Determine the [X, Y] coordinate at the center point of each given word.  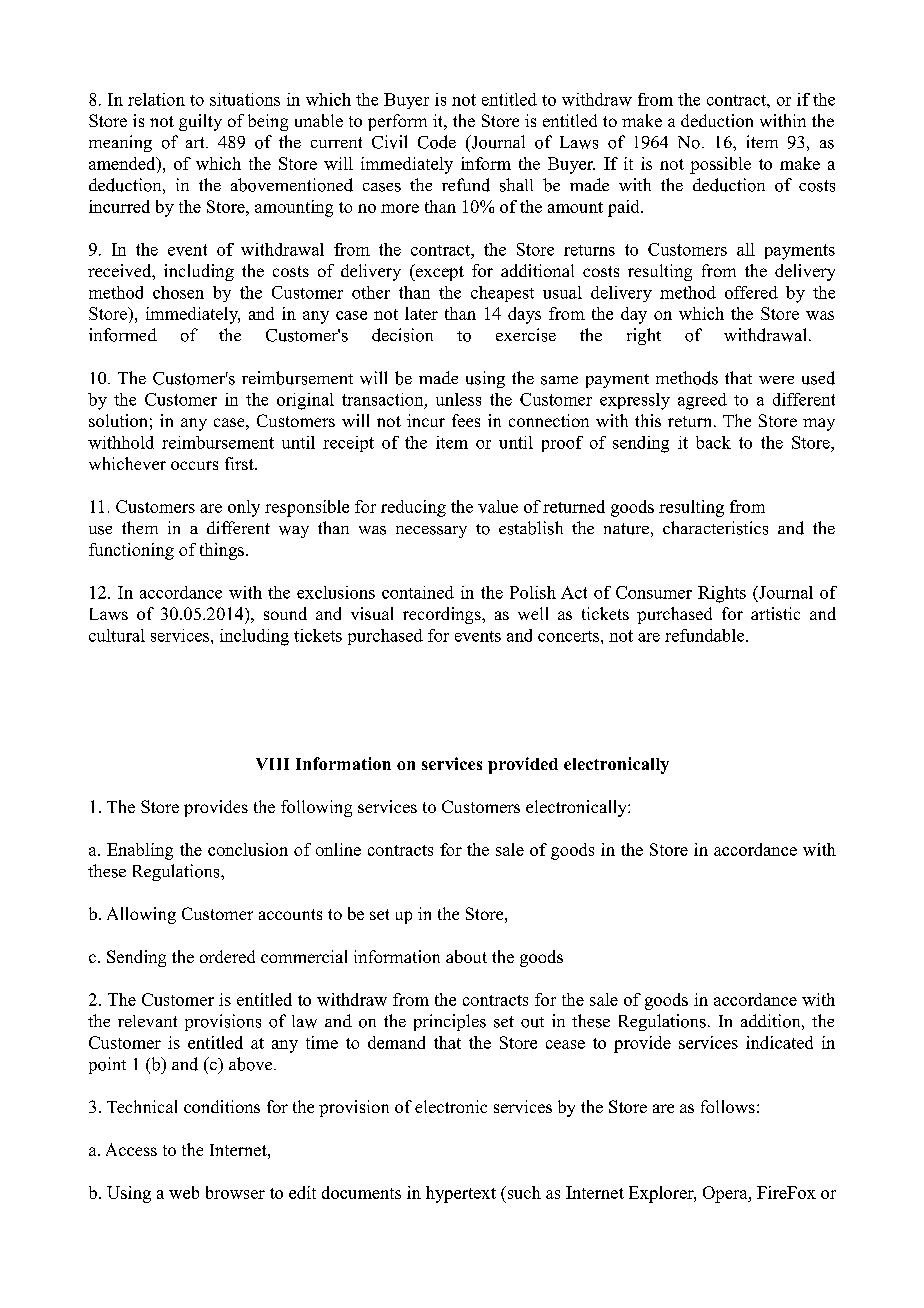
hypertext [461, 1194]
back [713, 442]
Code [437, 142]
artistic [775, 613]
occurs [194, 465]
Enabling [140, 851]
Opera [726, 1194]
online [338, 849]
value [498, 506]
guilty [200, 122]
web [184, 1192]
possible [720, 165]
